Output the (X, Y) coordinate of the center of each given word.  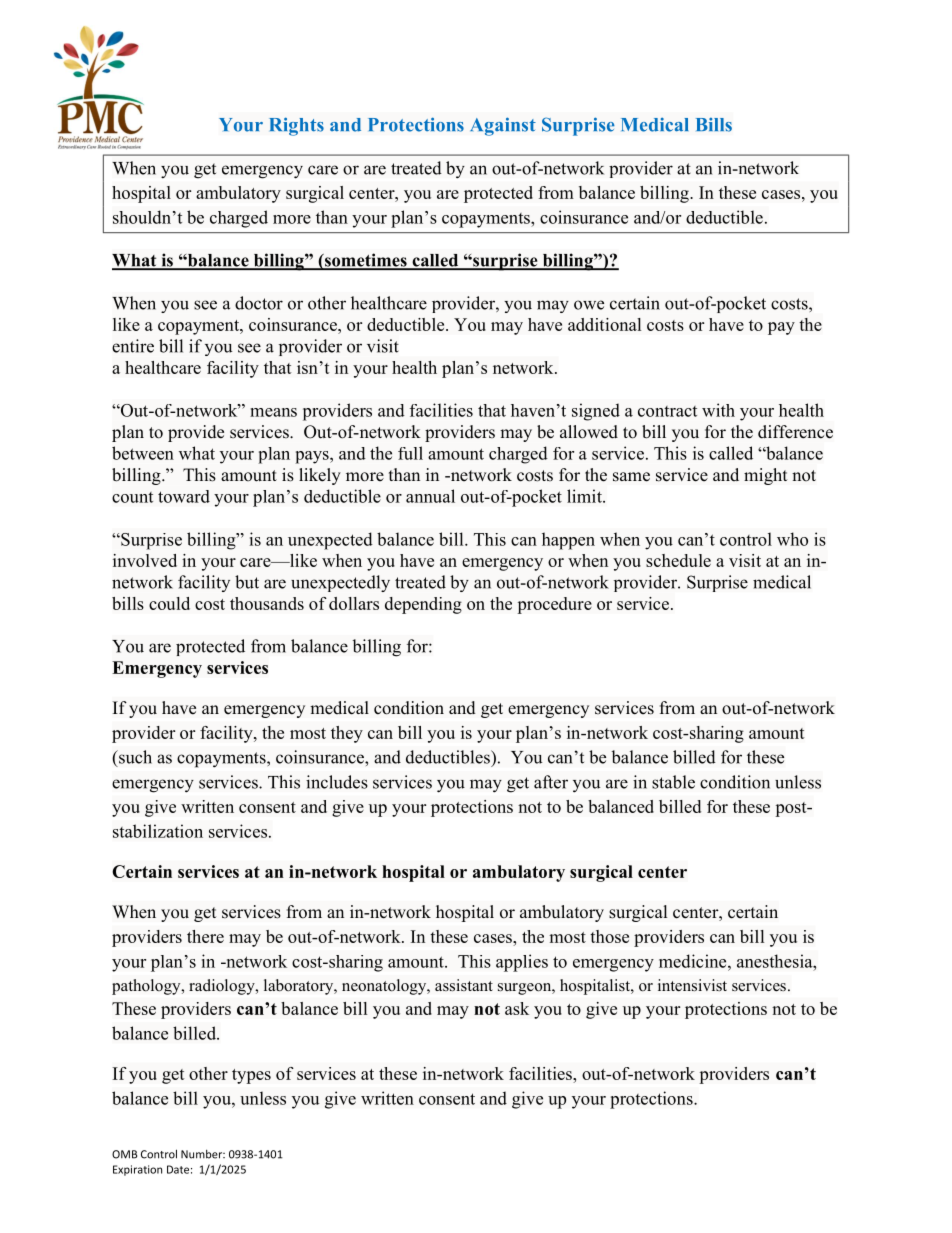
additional (604, 324)
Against (503, 126)
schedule (678, 560)
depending (423, 605)
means (273, 412)
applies (522, 963)
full (410, 453)
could (169, 603)
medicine (694, 961)
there (205, 936)
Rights (296, 126)
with (718, 410)
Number (203, 1154)
